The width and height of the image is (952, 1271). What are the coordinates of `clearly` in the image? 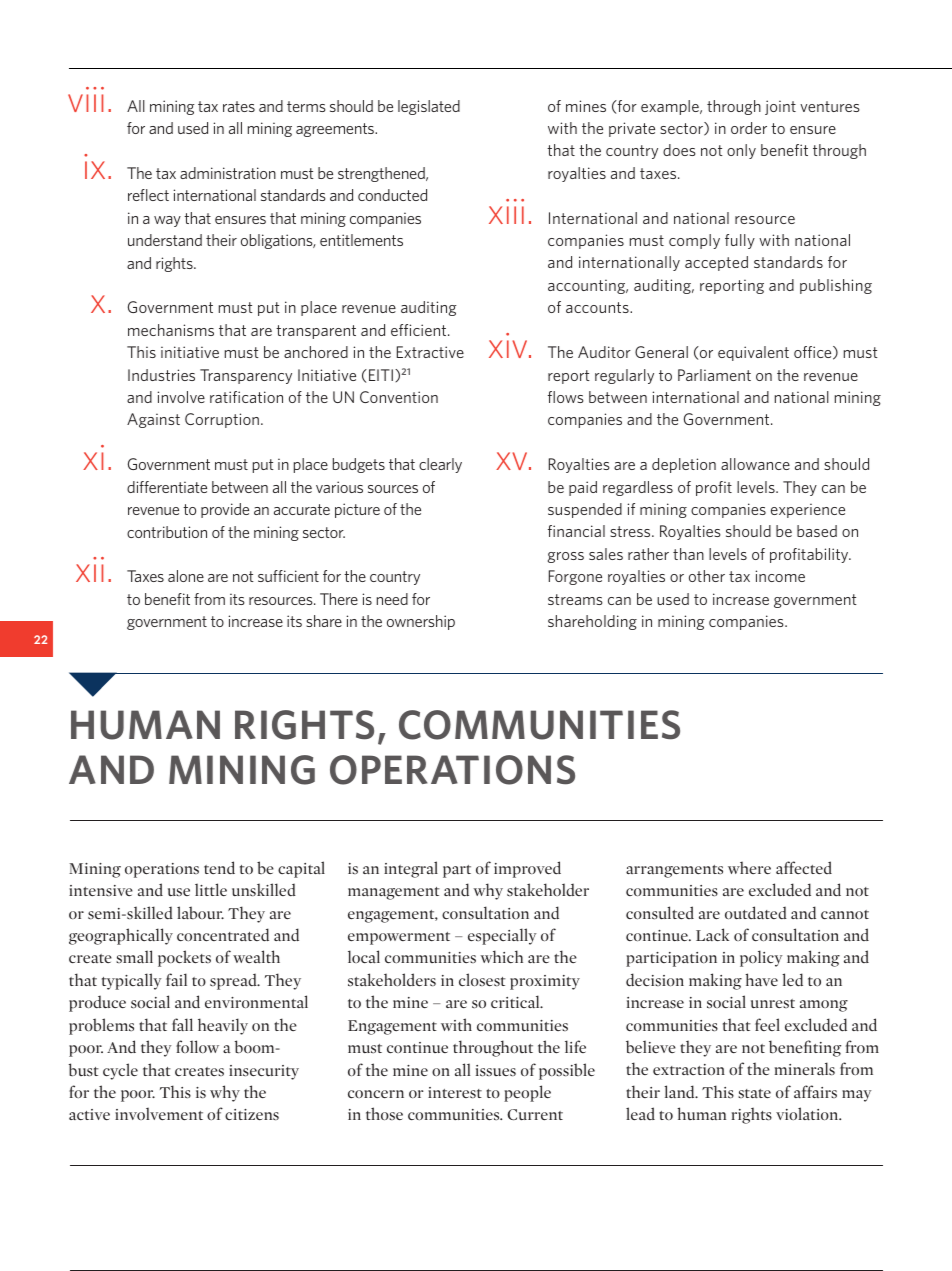 It's located at (440, 465).
